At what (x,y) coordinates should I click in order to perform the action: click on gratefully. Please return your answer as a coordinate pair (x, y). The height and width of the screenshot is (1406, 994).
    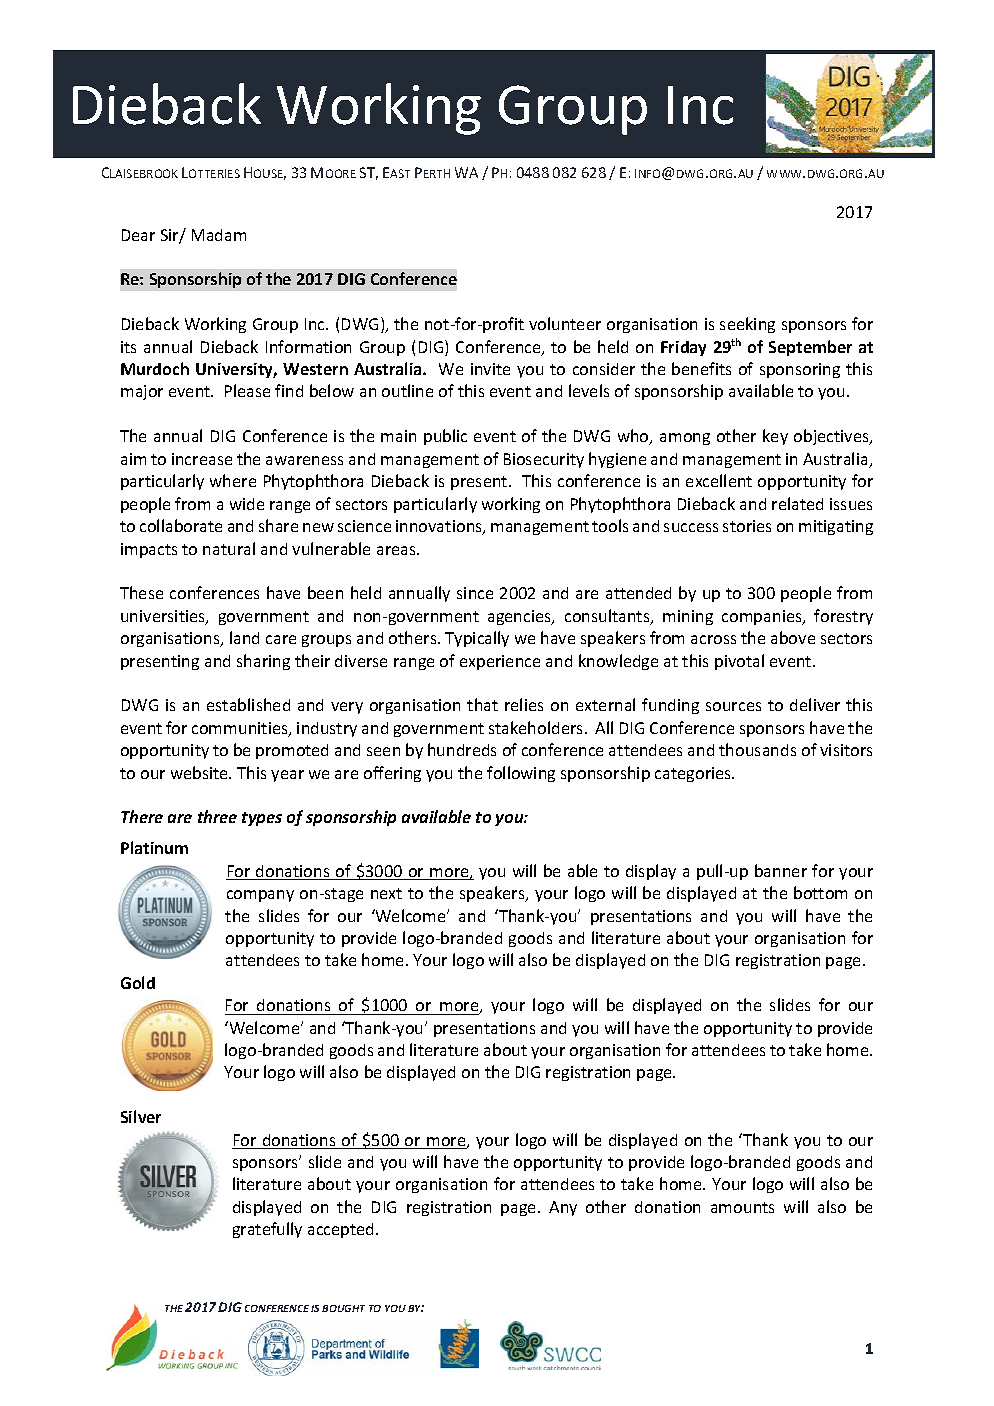
    Looking at the image, I should click on (267, 1230).
